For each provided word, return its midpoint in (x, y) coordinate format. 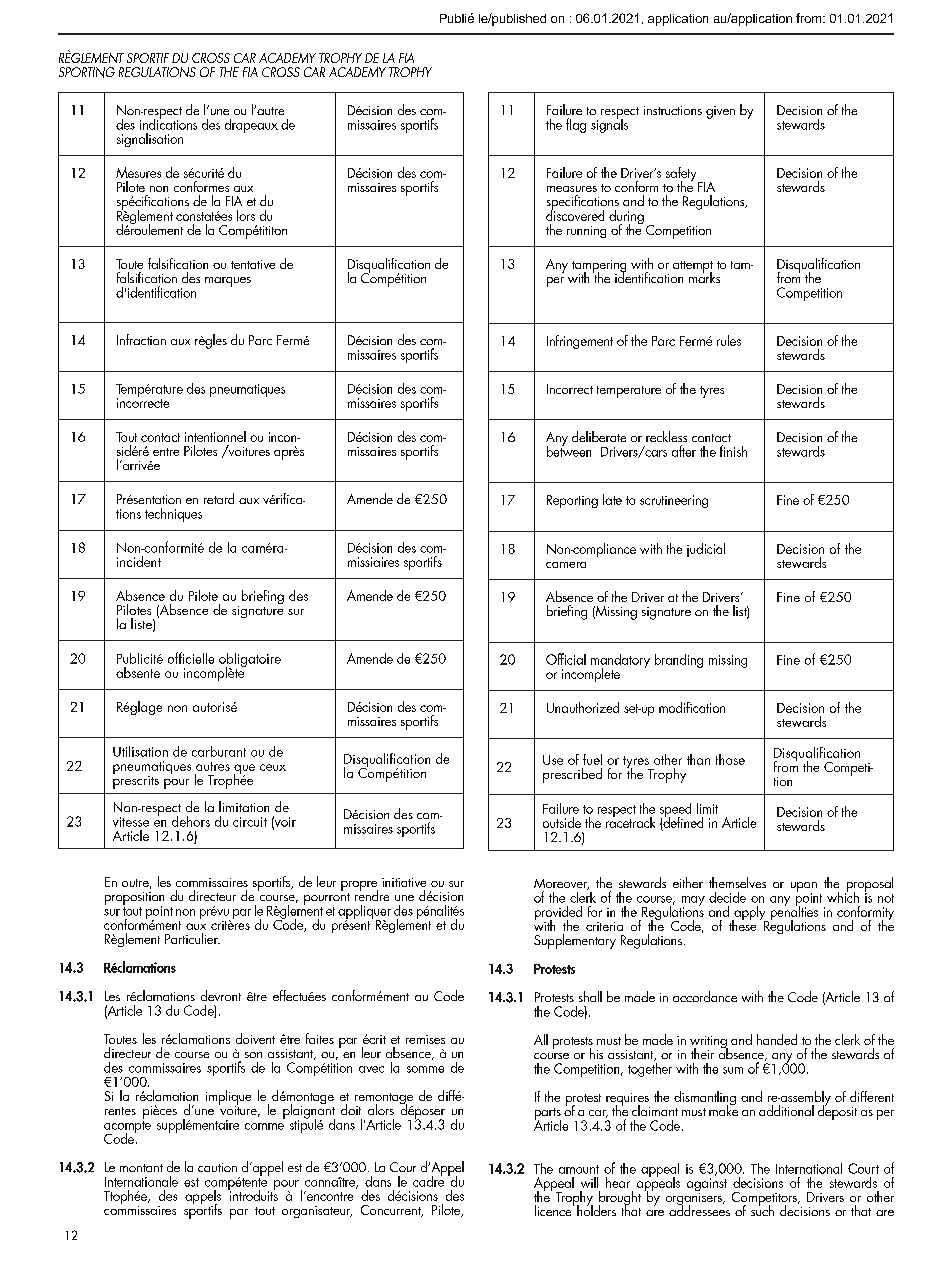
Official (566, 659)
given (720, 112)
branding (679, 661)
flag (576, 125)
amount (579, 1169)
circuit (250, 822)
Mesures (138, 172)
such (762, 1209)
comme (264, 1126)
